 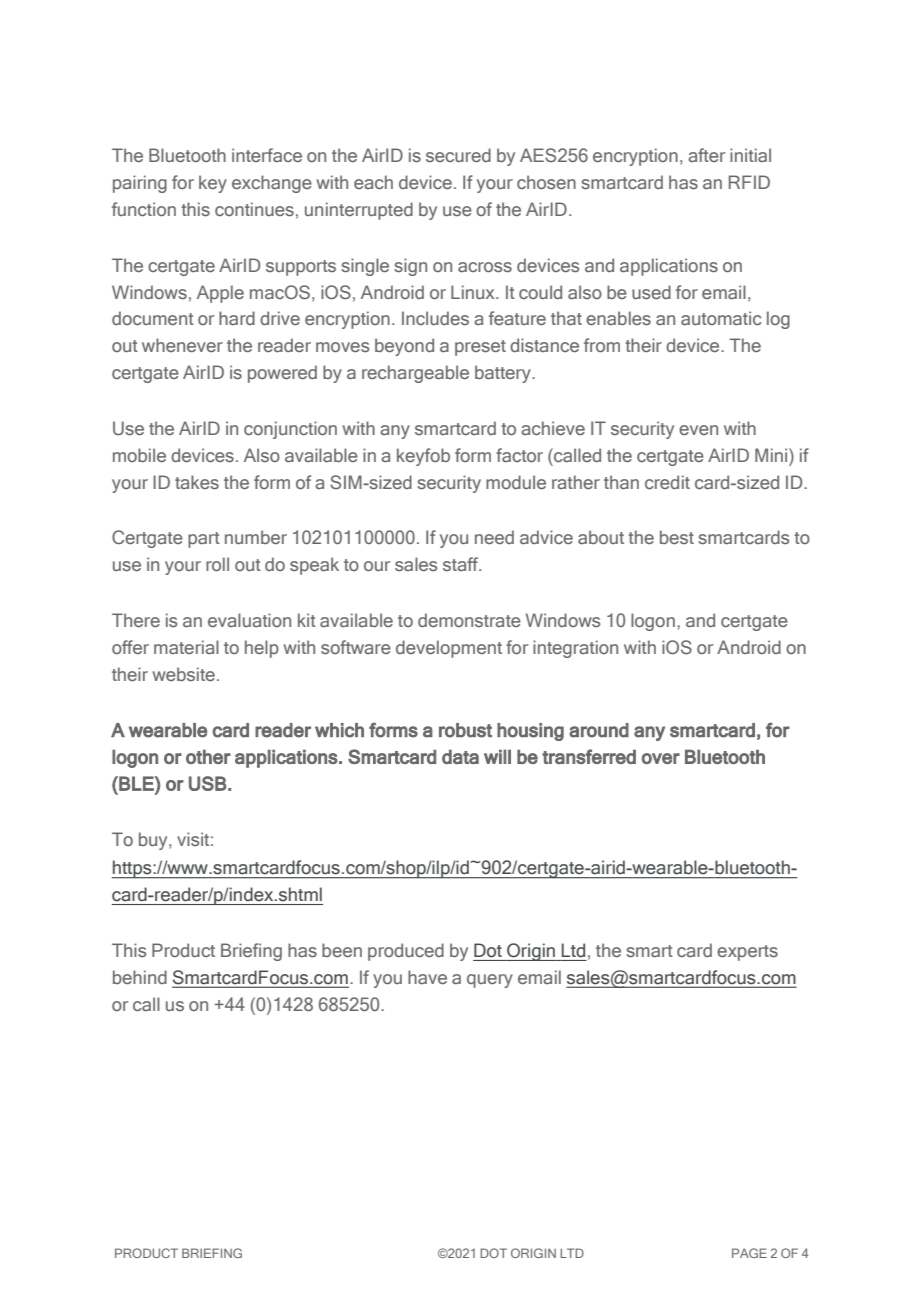 I want to click on after, so click(x=706, y=155).
